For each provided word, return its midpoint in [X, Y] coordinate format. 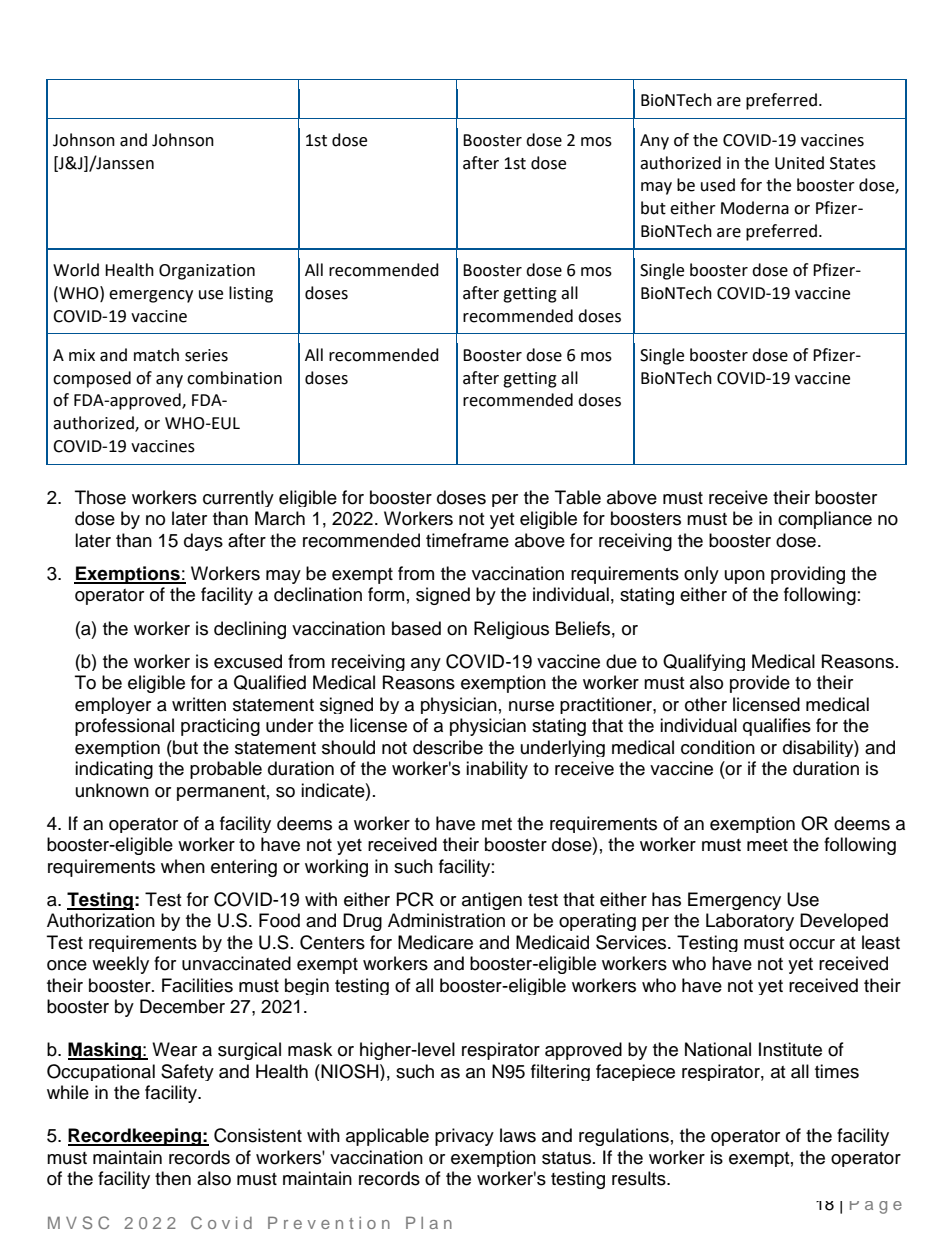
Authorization [101, 920]
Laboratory [750, 922]
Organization [207, 272]
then [173, 1178]
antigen [492, 901]
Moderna [755, 208]
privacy [464, 1137]
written [199, 704]
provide [760, 684]
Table [578, 497]
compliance [825, 520]
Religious [511, 630]
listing [251, 294]
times [837, 1071]
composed [92, 379]
